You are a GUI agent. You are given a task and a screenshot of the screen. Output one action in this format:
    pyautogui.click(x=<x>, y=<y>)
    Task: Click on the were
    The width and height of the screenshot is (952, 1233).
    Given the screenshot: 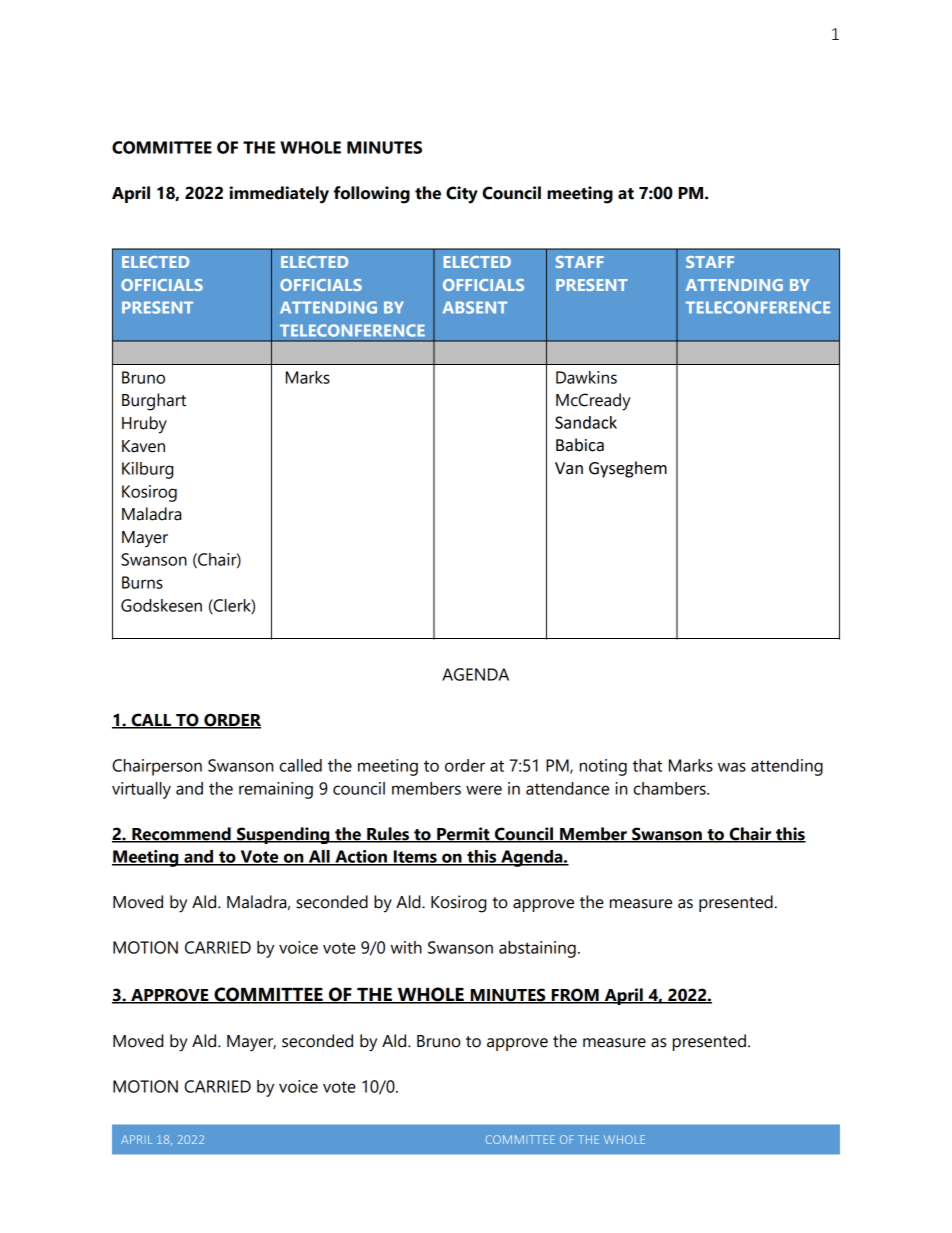 What is the action you would take?
    pyautogui.click(x=484, y=790)
